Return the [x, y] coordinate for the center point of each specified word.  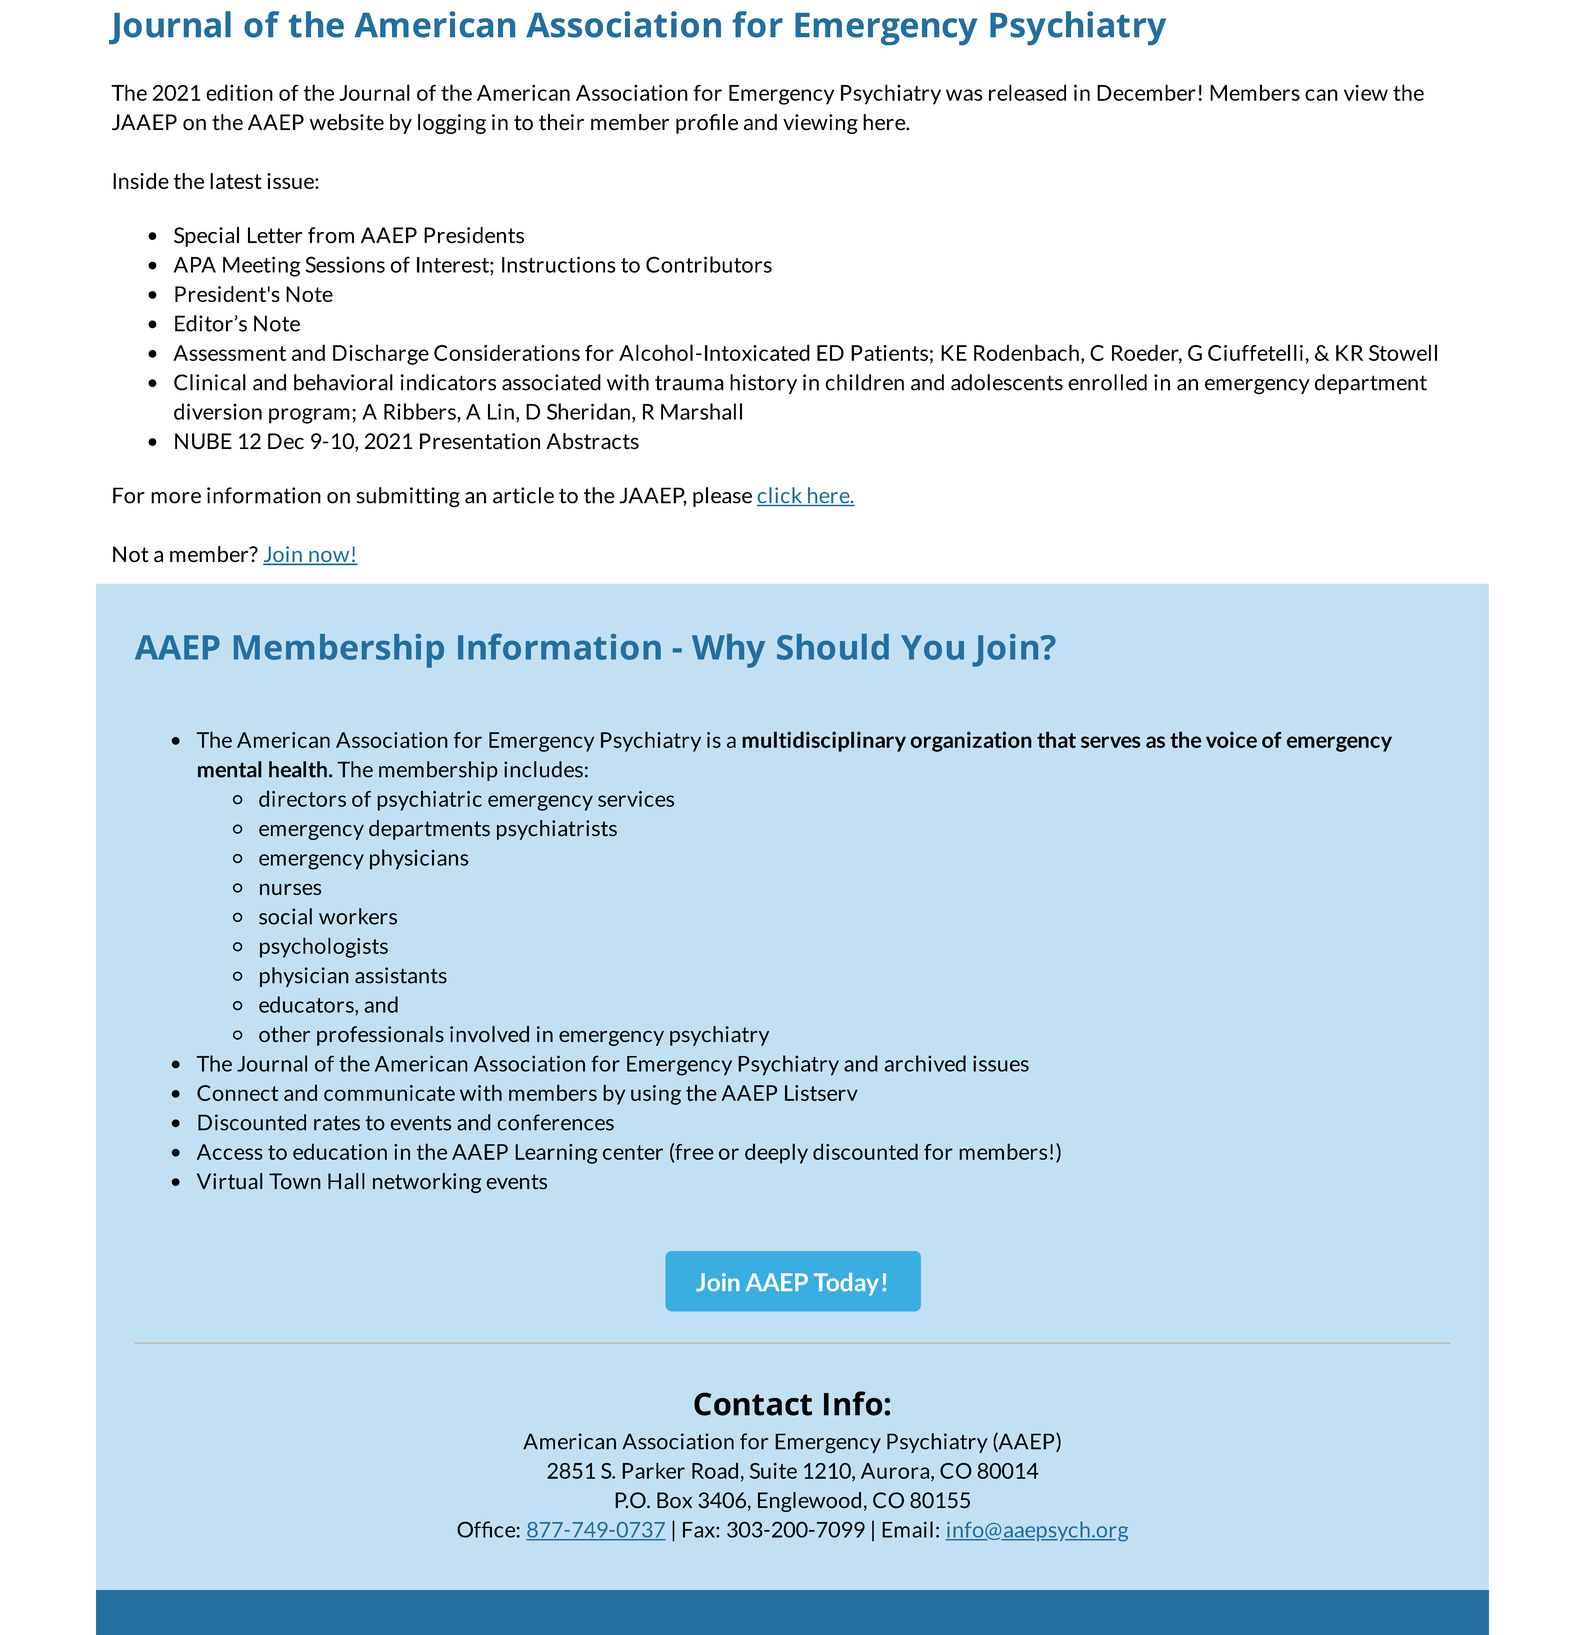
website [347, 122]
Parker [653, 1470]
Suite [773, 1471]
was [964, 95]
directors [302, 798]
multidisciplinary [824, 741]
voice [1231, 740]
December [1146, 92]
